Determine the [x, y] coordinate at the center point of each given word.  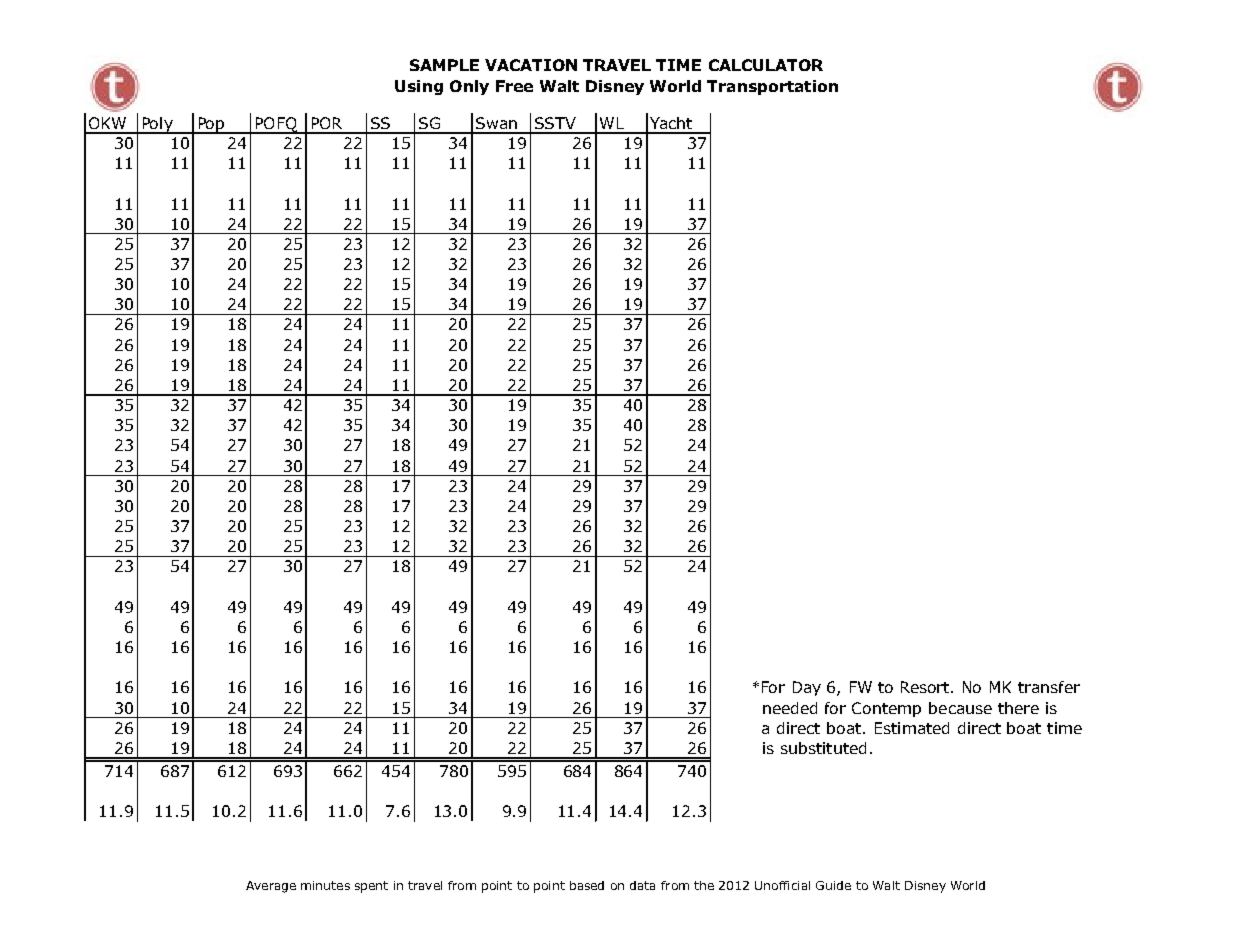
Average [271, 887]
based [587, 885]
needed [790, 708]
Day [807, 688]
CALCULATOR [766, 65]
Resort [926, 687]
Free [514, 86]
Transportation [772, 87]
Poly [157, 125]
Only [469, 87]
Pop [211, 125]
